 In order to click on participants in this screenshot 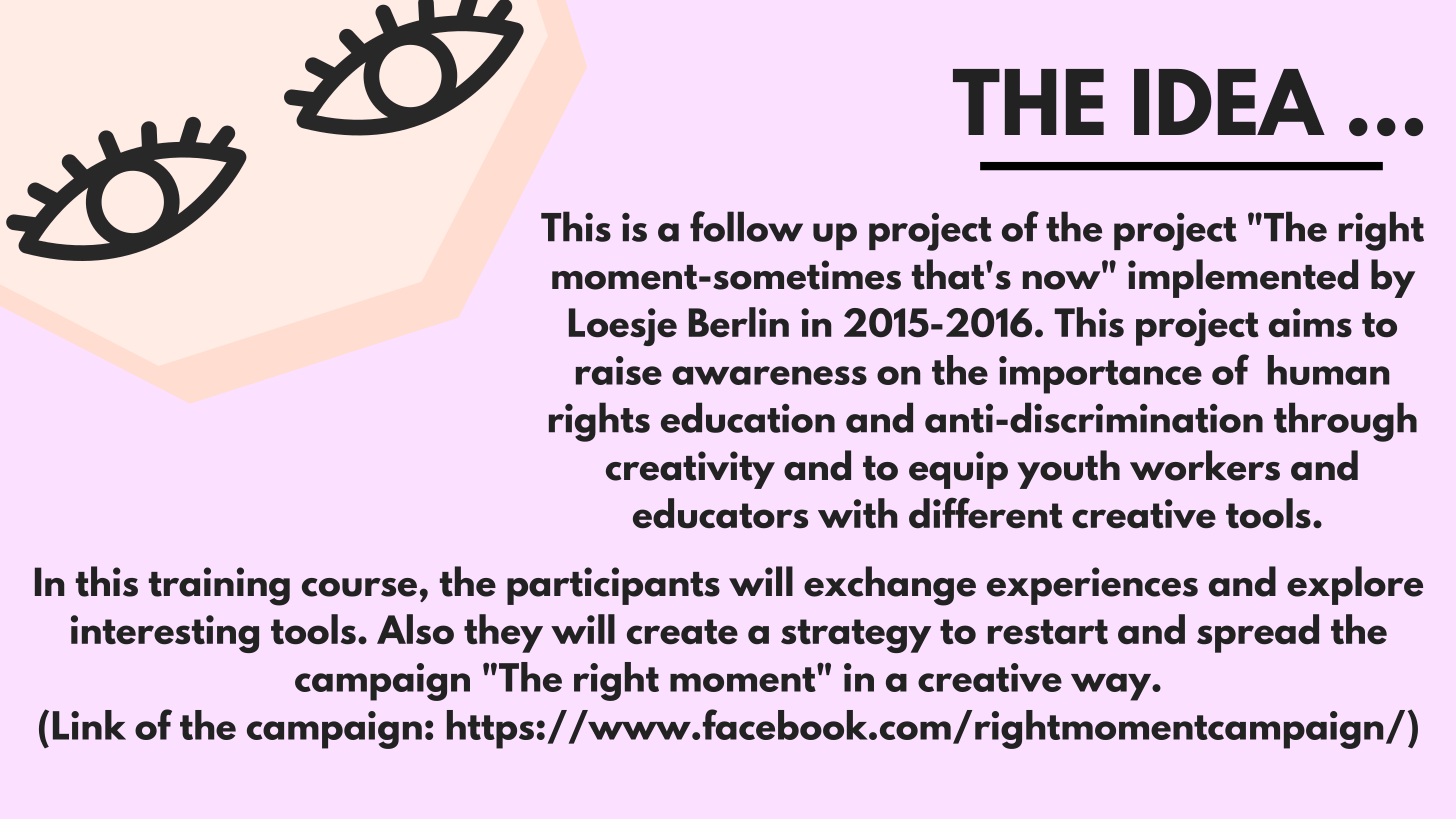, I will do `click(613, 586)`.
